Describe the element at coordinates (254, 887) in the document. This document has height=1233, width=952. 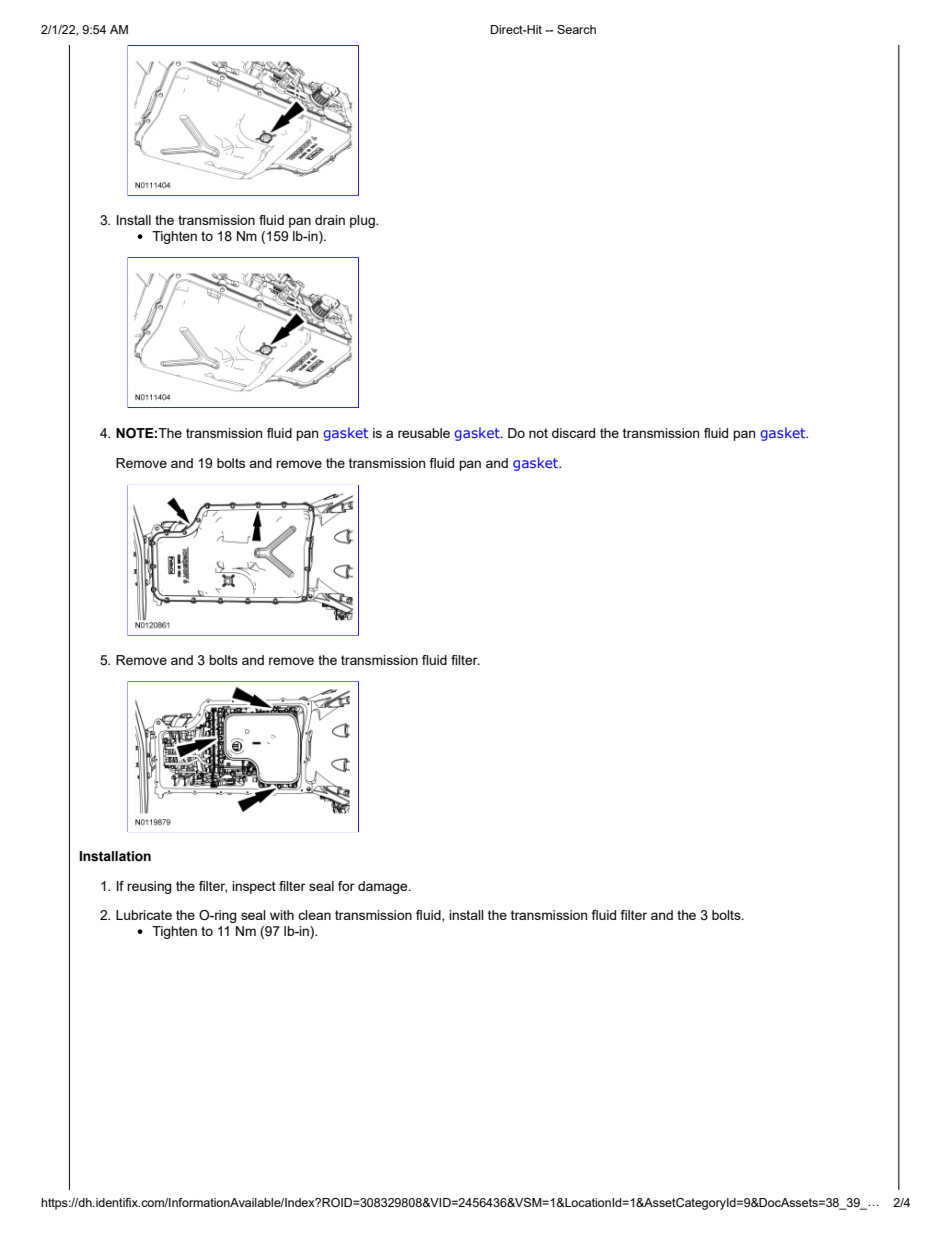
I see `inspect` at that location.
